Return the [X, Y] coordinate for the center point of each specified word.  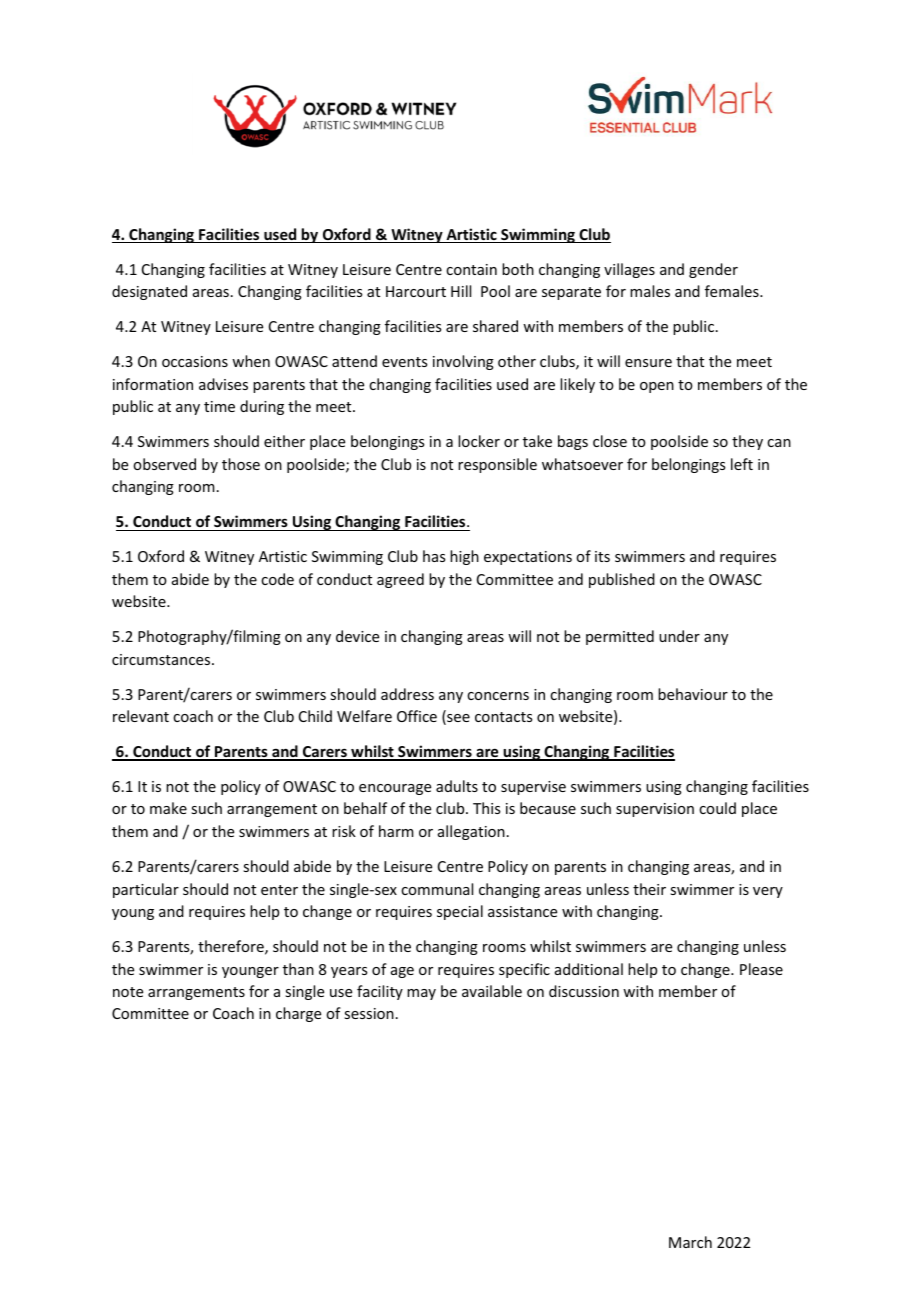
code [277, 579]
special [460, 912]
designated [149, 292]
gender [713, 270]
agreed [400, 580]
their [649, 889]
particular [146, 890]
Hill [461, 291]
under [679, 636]
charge [298, 1014]
